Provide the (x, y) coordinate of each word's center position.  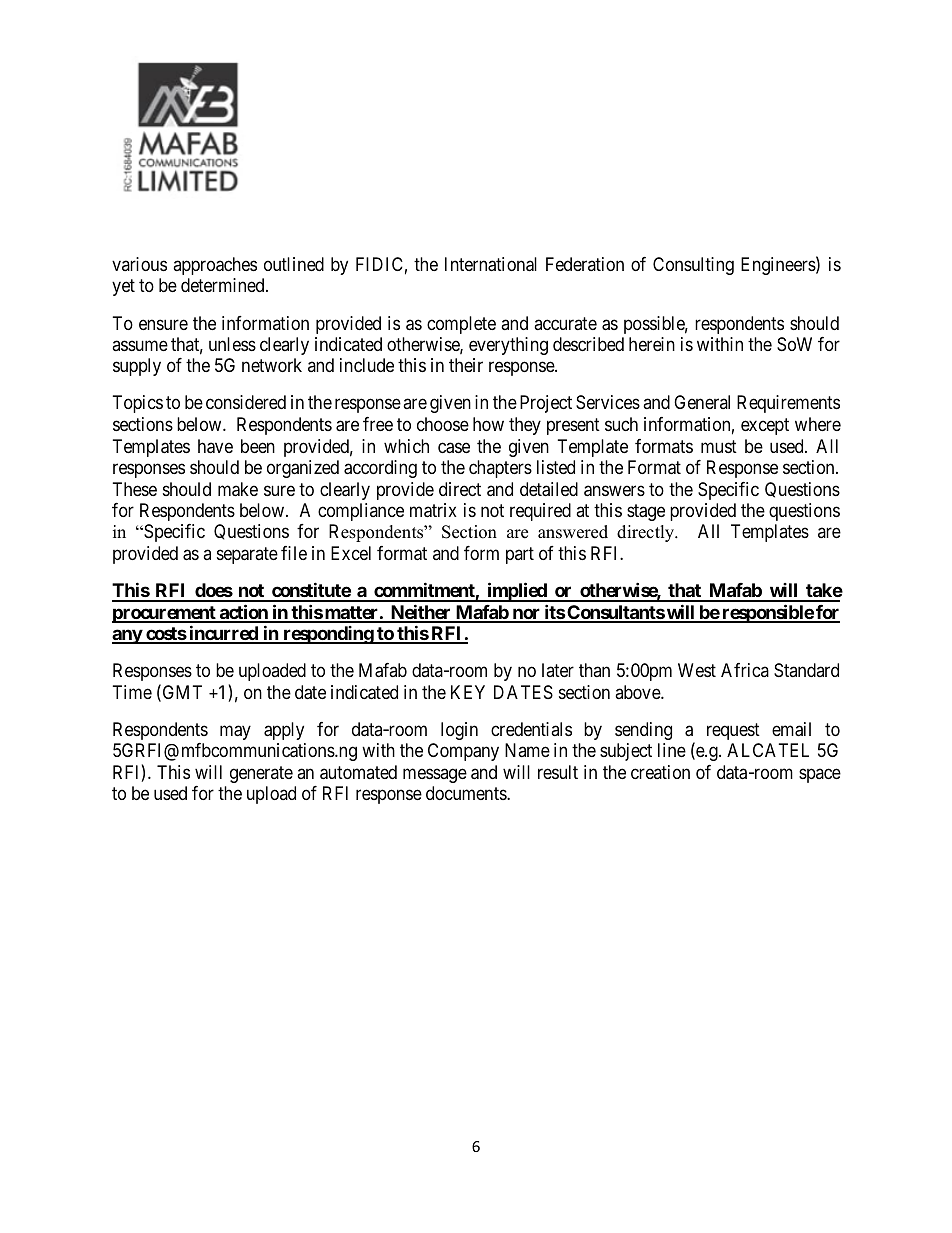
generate (261, 774)
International (491, 264)
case (454, 448)
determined (224, 285)
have (215, 446)
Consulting (693, 266)
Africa (745, 670)
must (719, 446)
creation (660, 772)
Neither (421, 613)
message (435, 775)
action (243, 613)
